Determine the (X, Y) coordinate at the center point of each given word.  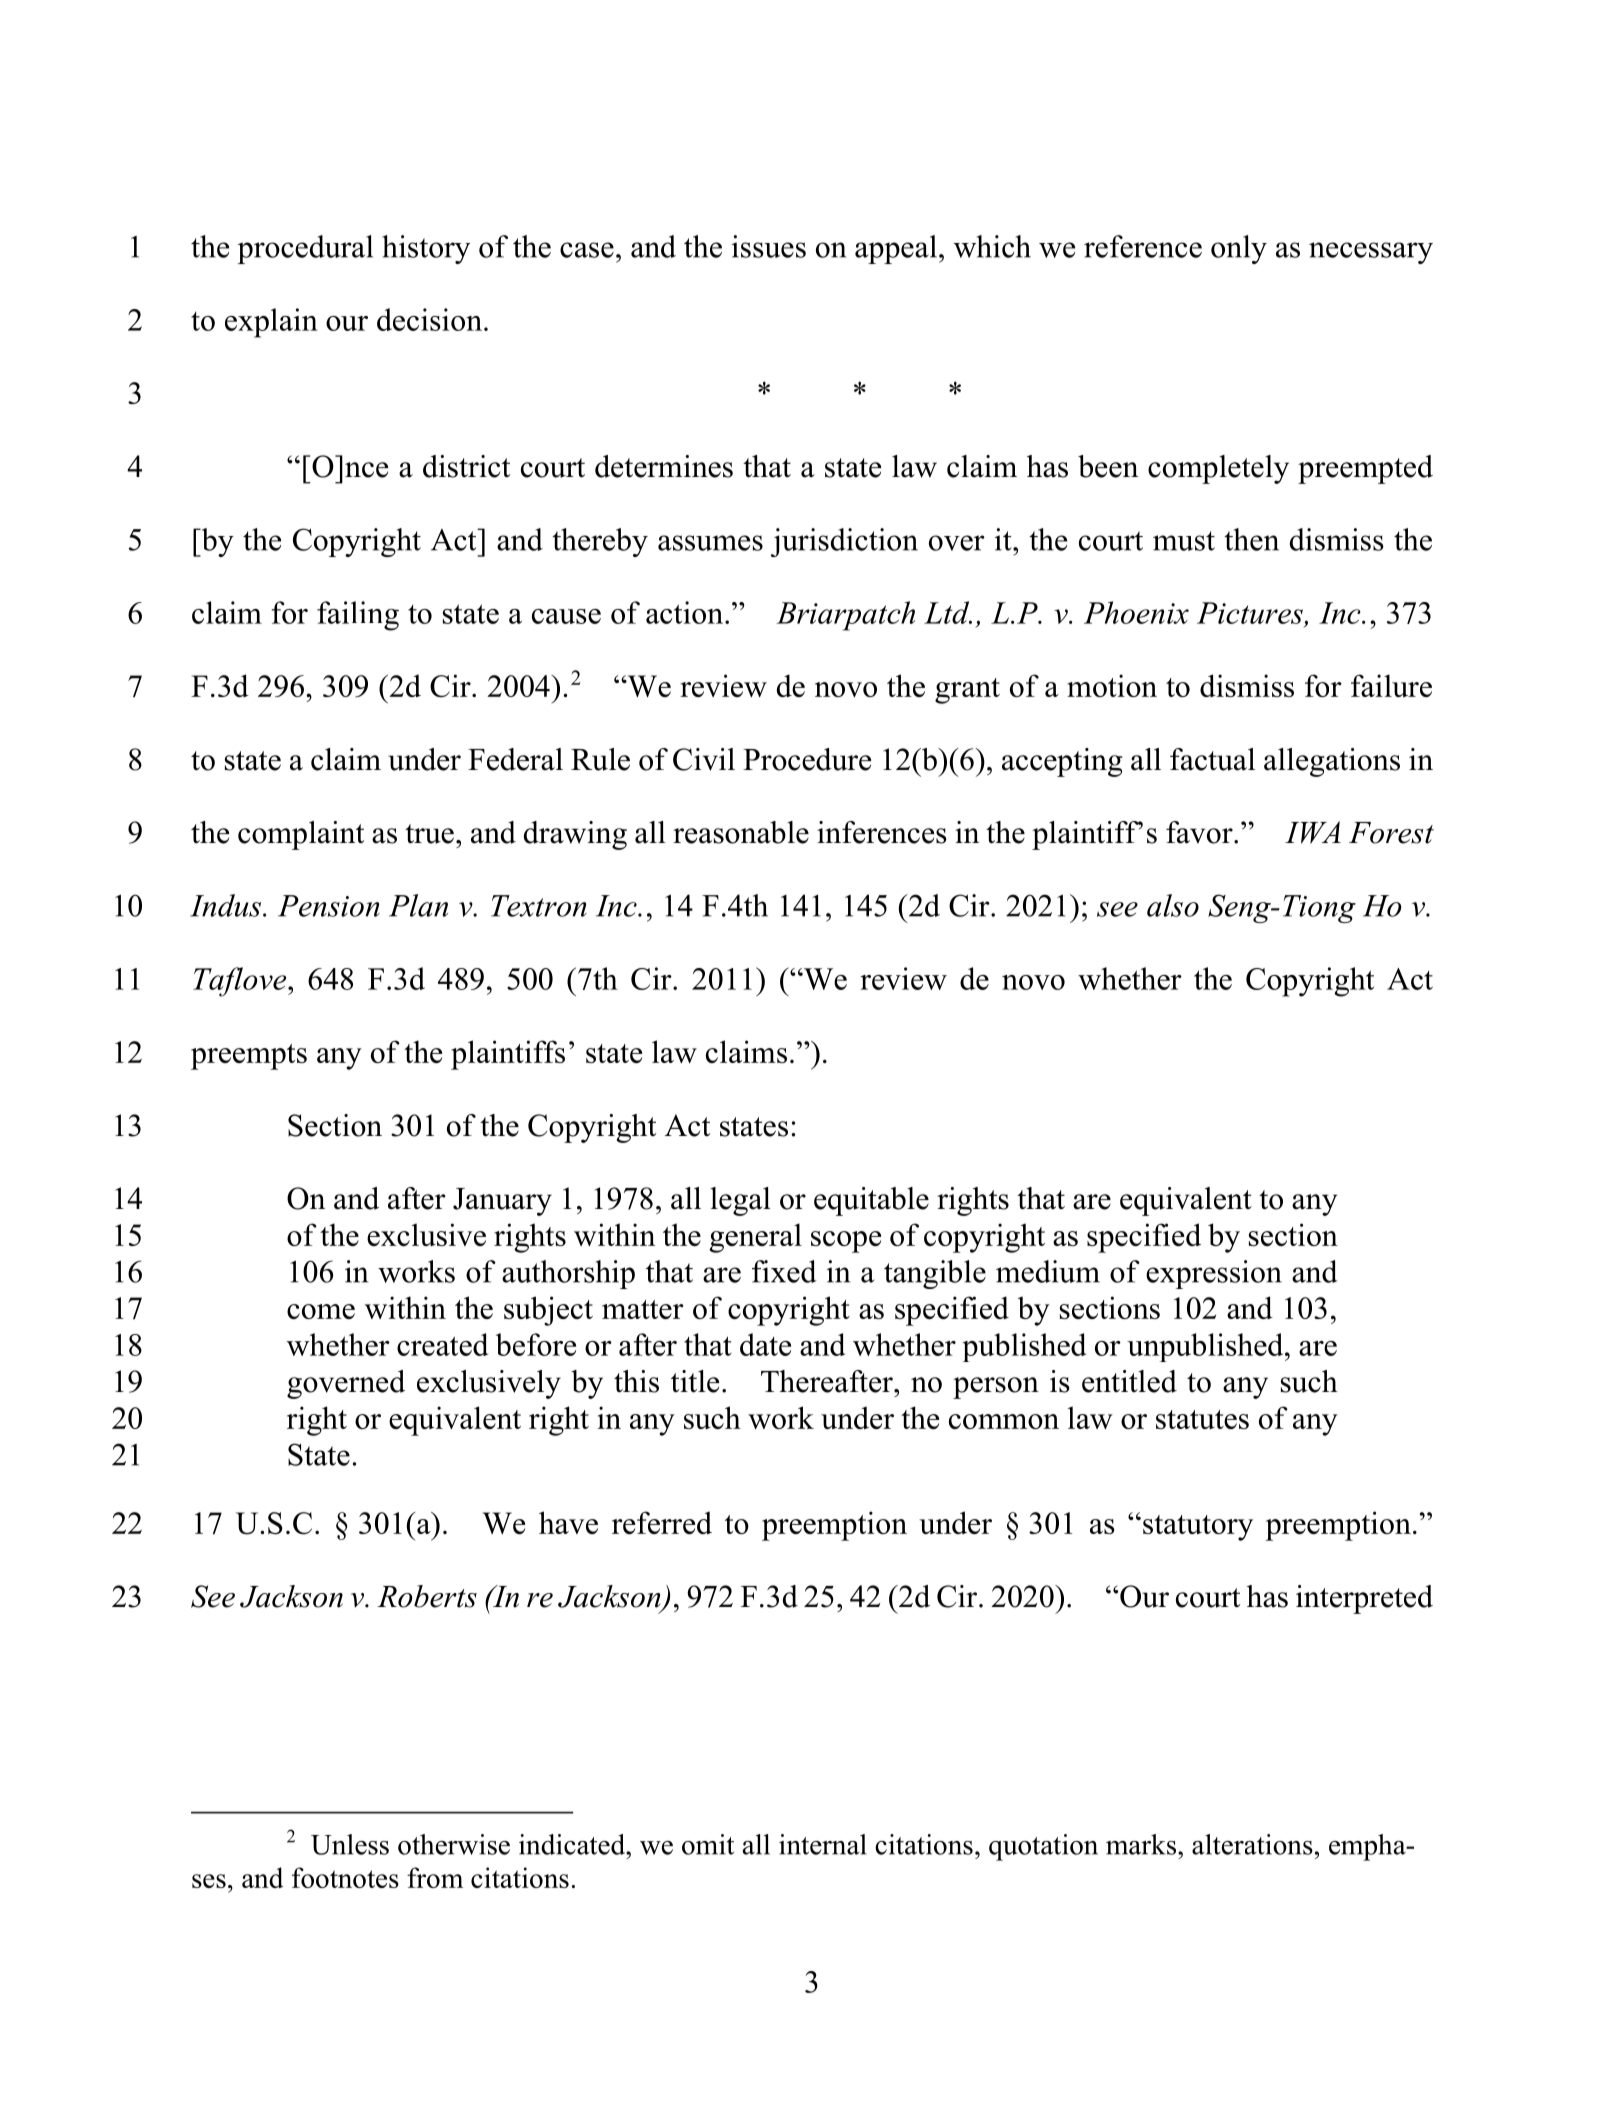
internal (823, 1844)
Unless (350, 1844)
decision (429, 319)
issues (769, 246)
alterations (1252, 1844)
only (1239, 249)
